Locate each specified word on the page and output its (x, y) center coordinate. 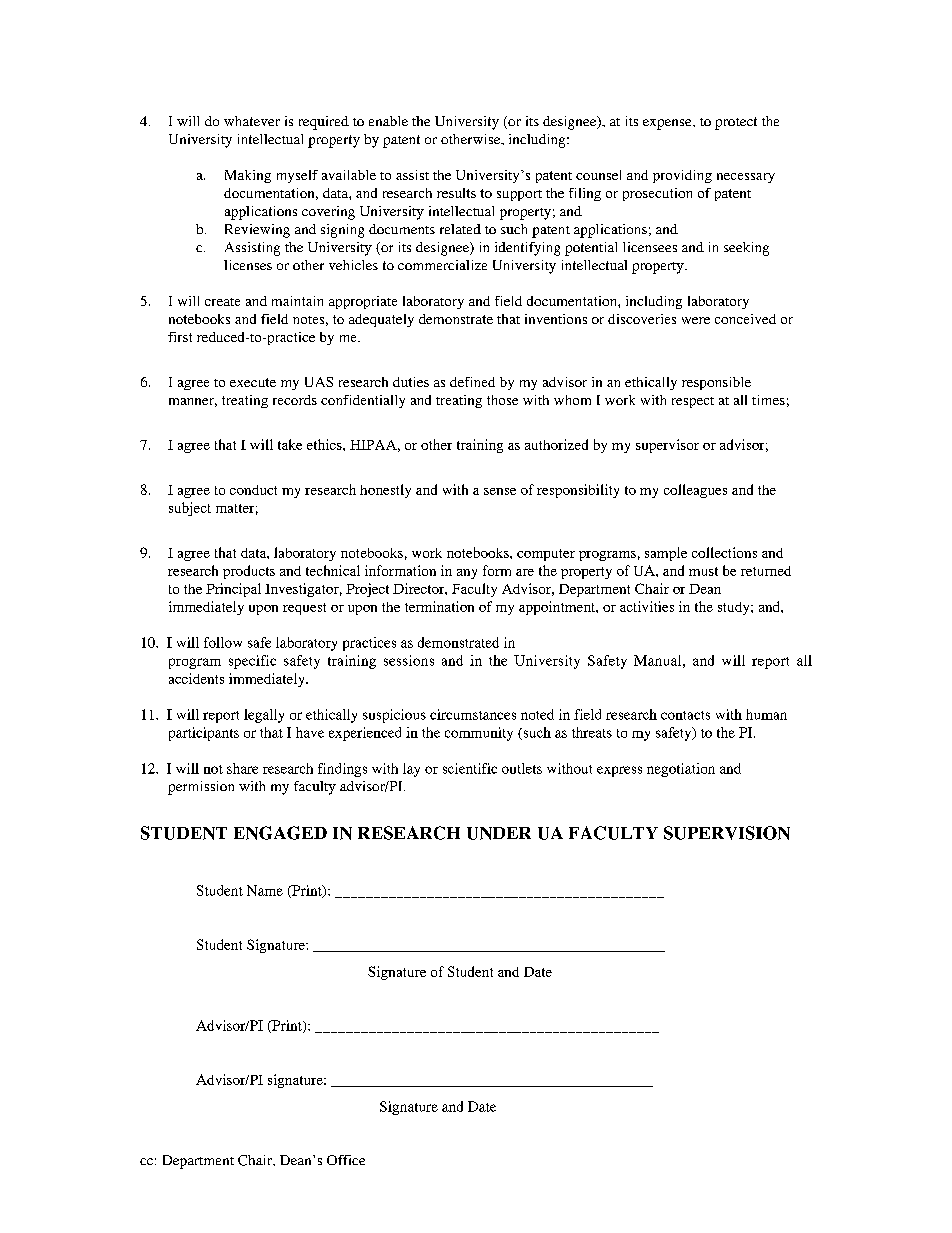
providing (682, 176)
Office (346, 1160)
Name (265, 890)
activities (647, 606)
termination (439, 606)
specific (252, 662)
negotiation (681, 770)
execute (253, 382)
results (456, 193)
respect (693, 402)
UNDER (499, 833)
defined (472, 382)
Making (248, 176)
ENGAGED (280, 833)
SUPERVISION (727, 833)
